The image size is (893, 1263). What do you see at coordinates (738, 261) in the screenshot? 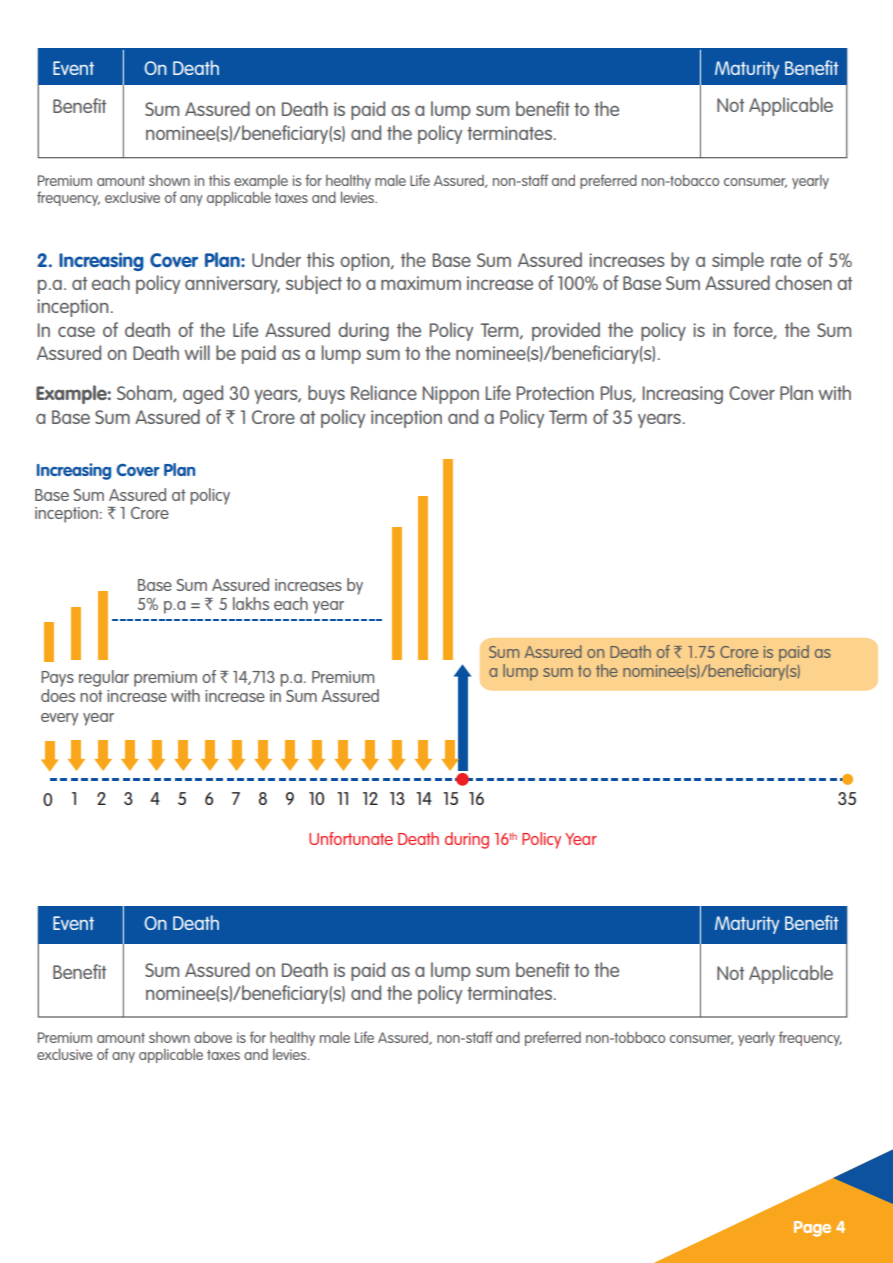
I see `simple` at bounding box center [738, 261].
